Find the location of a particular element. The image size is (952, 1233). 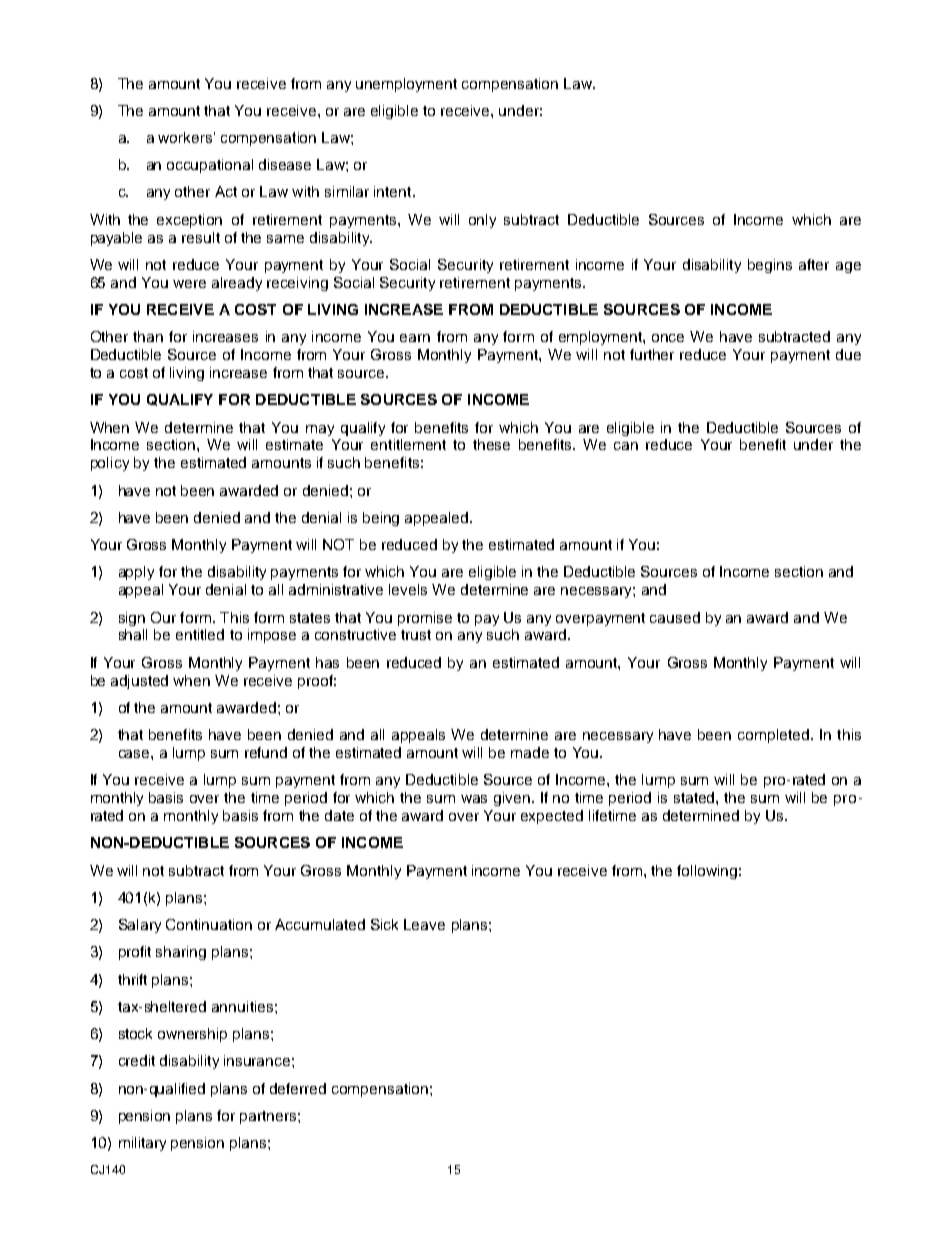

military is located at coordinates (142, 1144).
